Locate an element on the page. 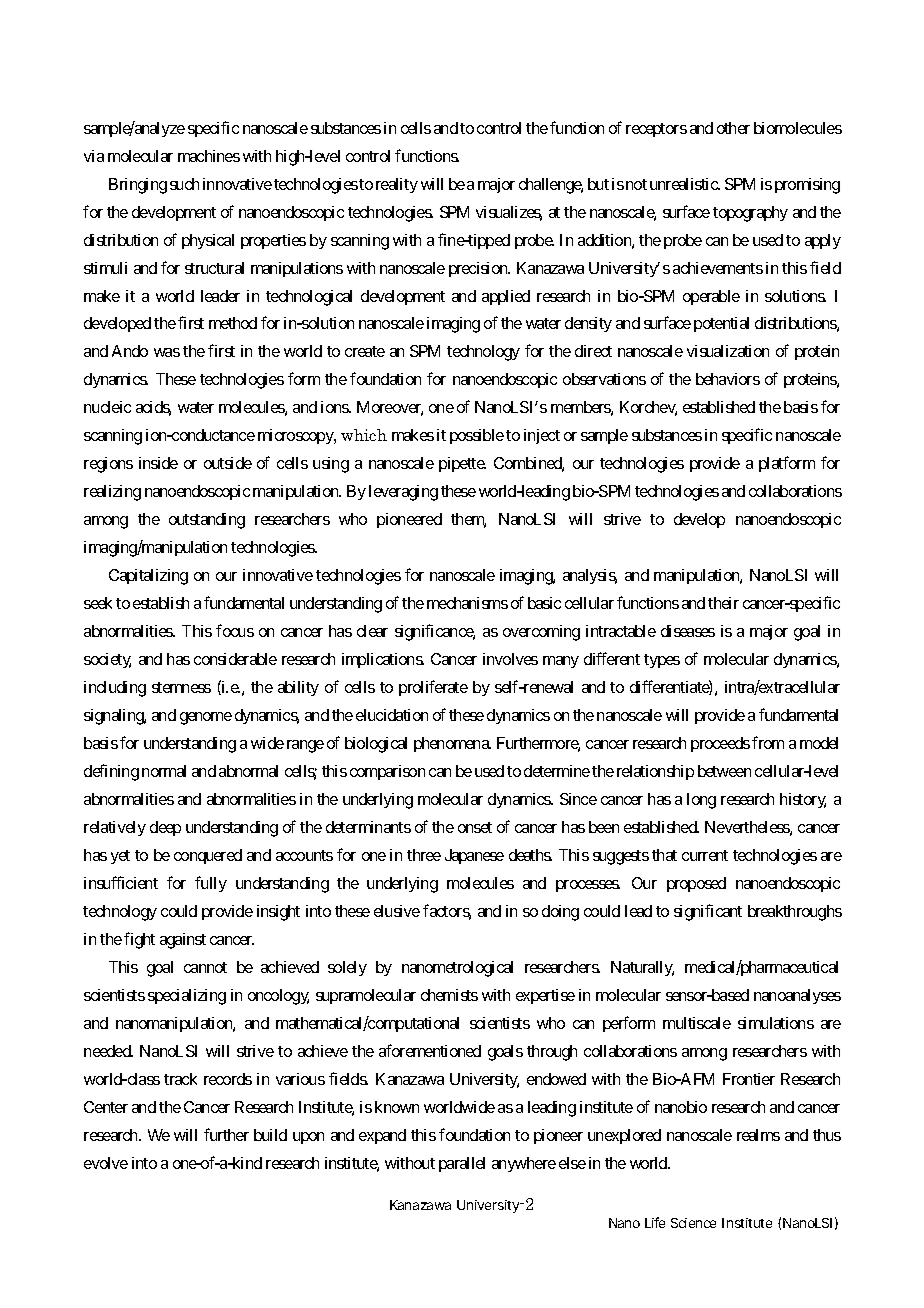 The image size is (924, 1308). conquered is located at coordinates (208, 856).
